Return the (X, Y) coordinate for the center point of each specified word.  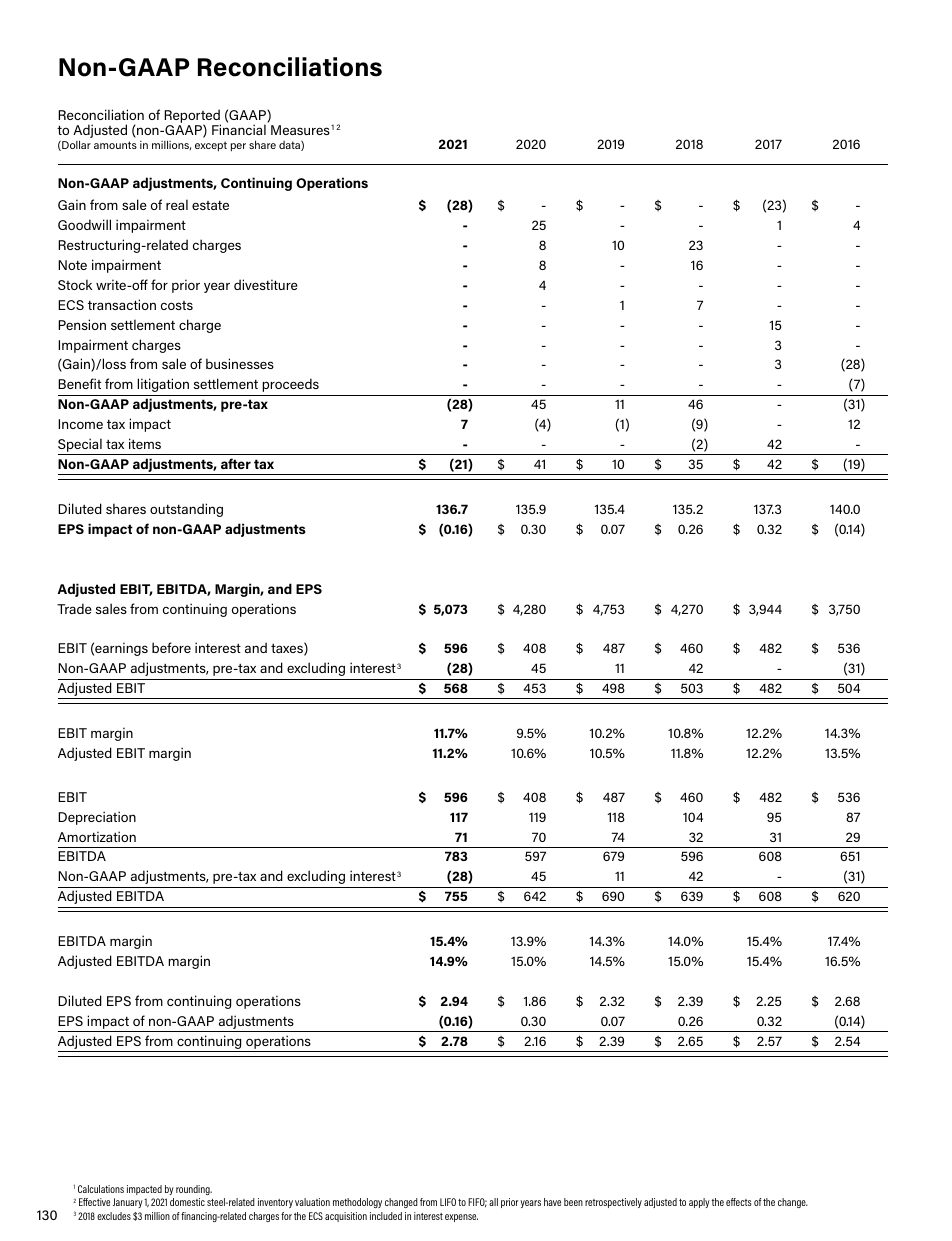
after (236, 463)
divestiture (266, 284)
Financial (239, 129)
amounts (115, 145)
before (171, 647)
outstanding (186, 510)
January (128, 1203)
